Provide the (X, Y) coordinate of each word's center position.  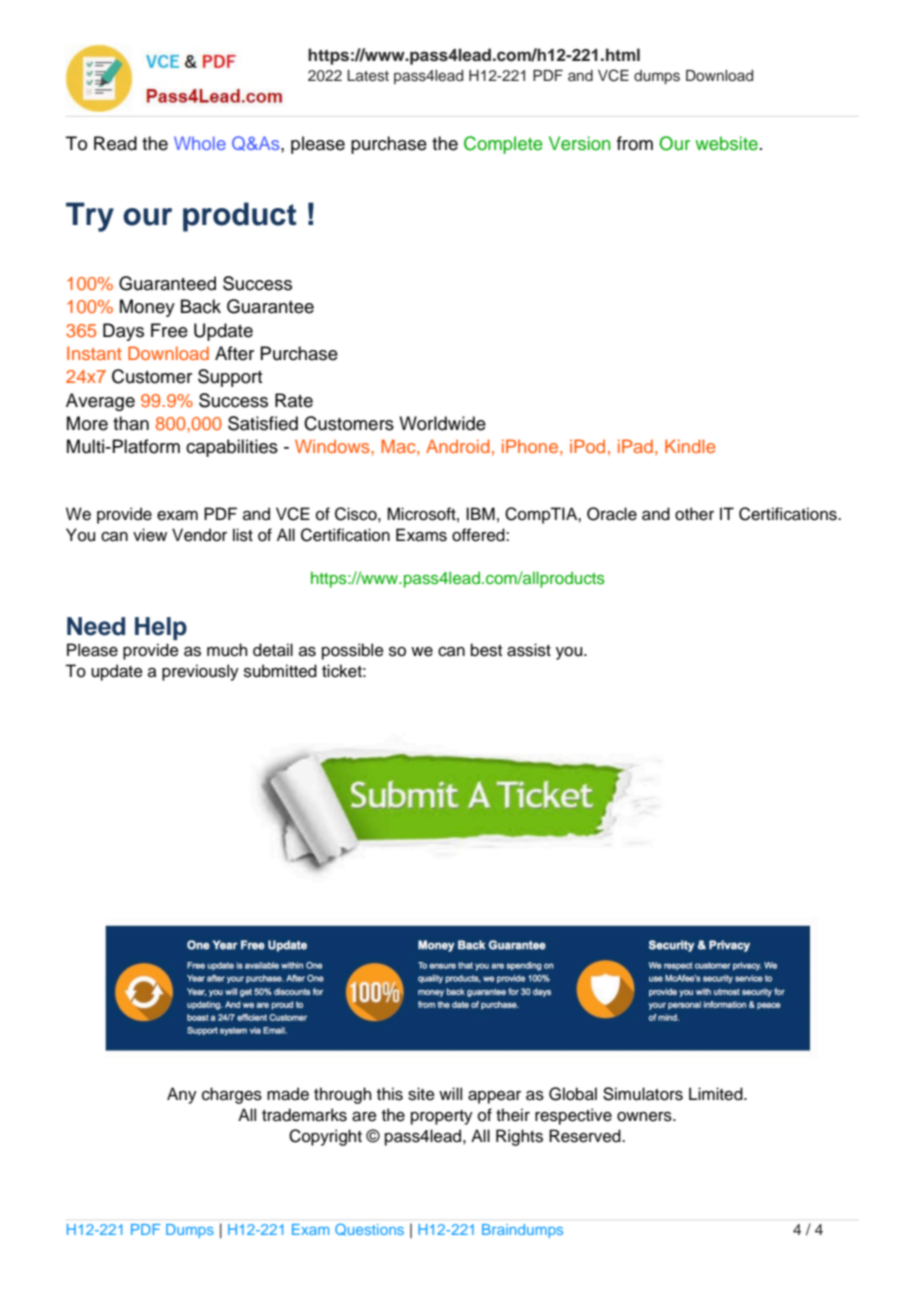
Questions (369, 1230)
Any (182, 1095)
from (635, 143)
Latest (368, 76)
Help (161, 628)
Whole (200, 143)
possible (353, 651)
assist (529, 650)
